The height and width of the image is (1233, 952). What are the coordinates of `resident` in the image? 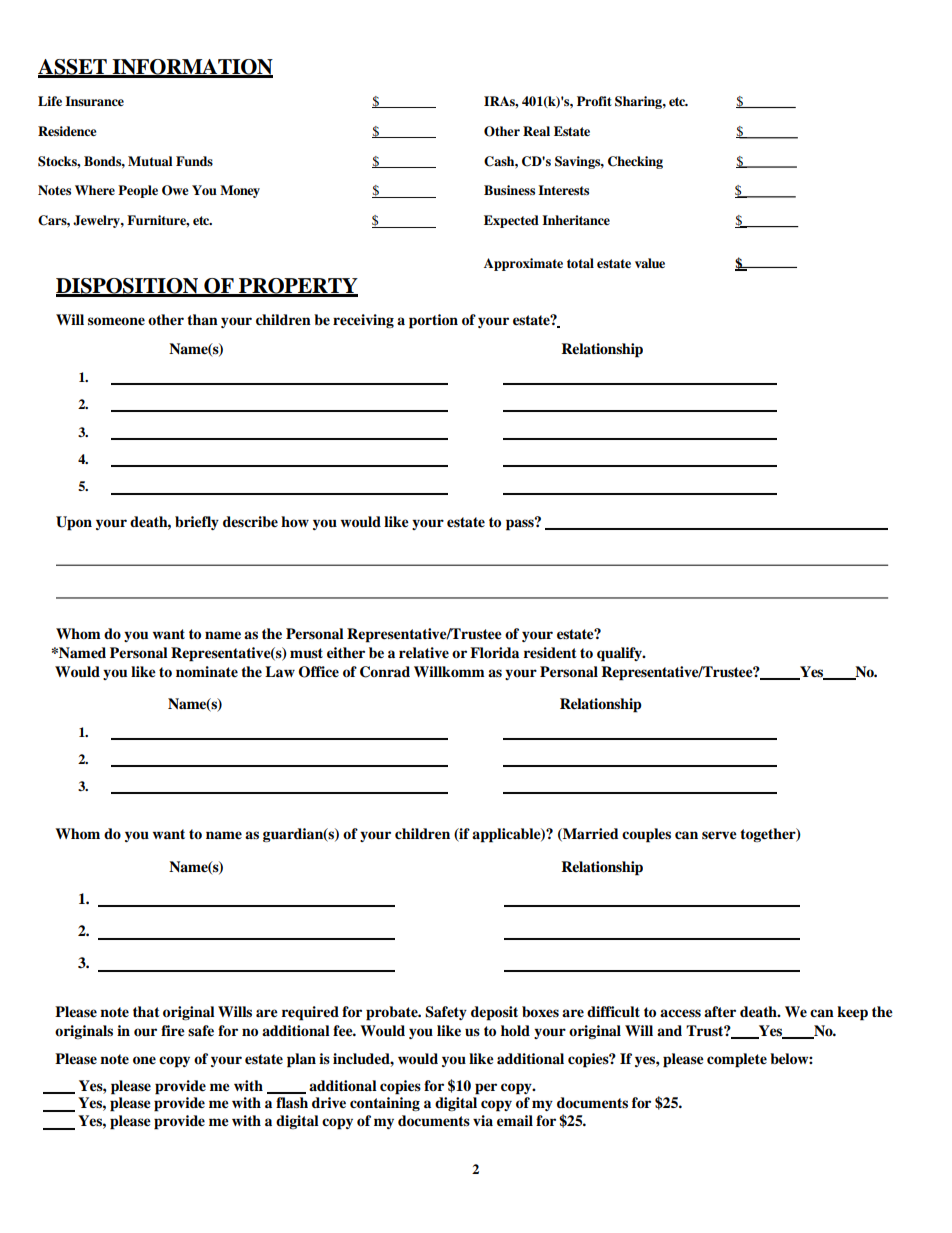 It's located at (550, 653).
